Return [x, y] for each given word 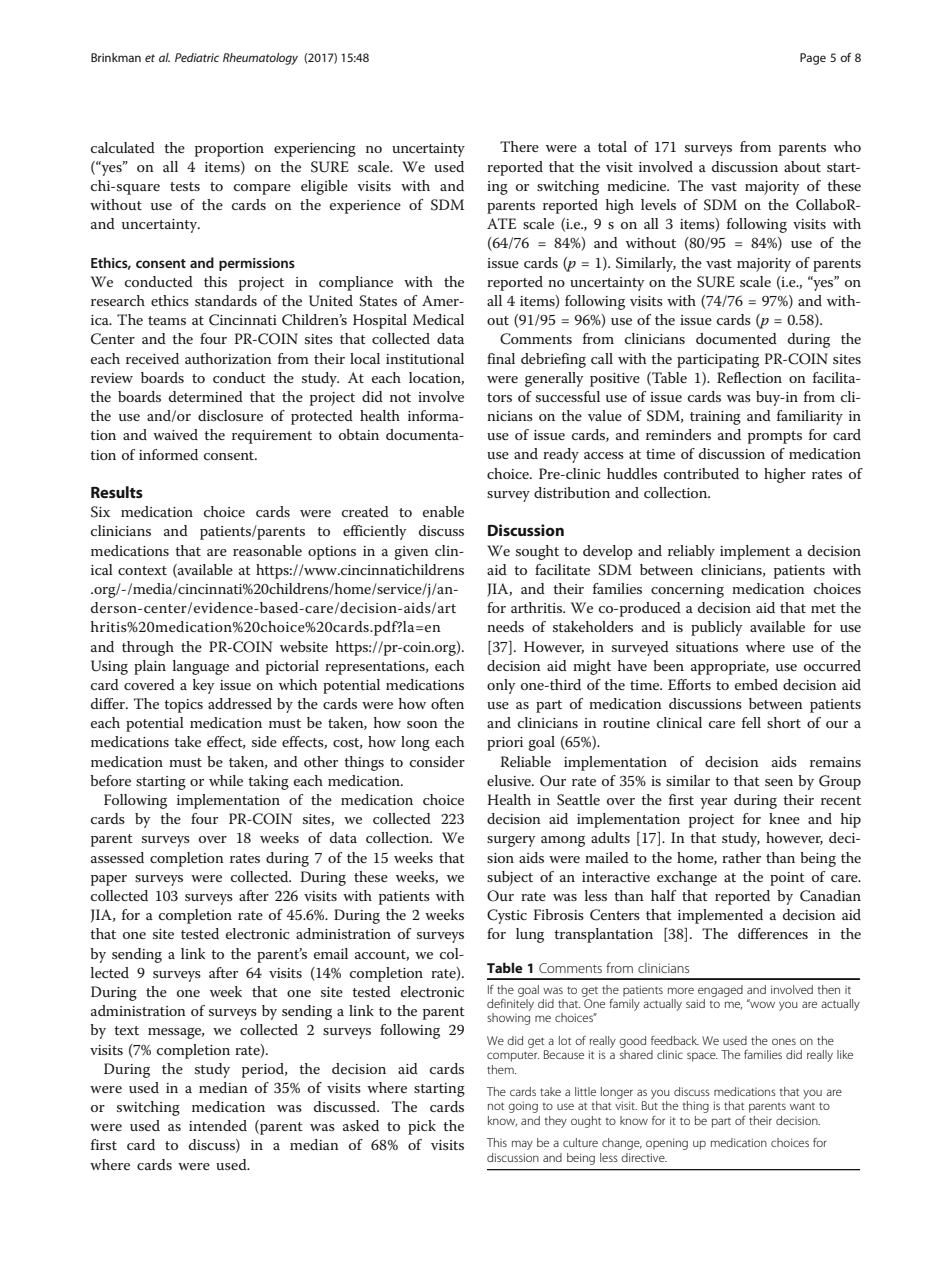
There [519, 146]
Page [813, 59]
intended [218, 1125]
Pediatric [197, 57]
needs [505, 626]
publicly [716, 628]
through [148, 648]
